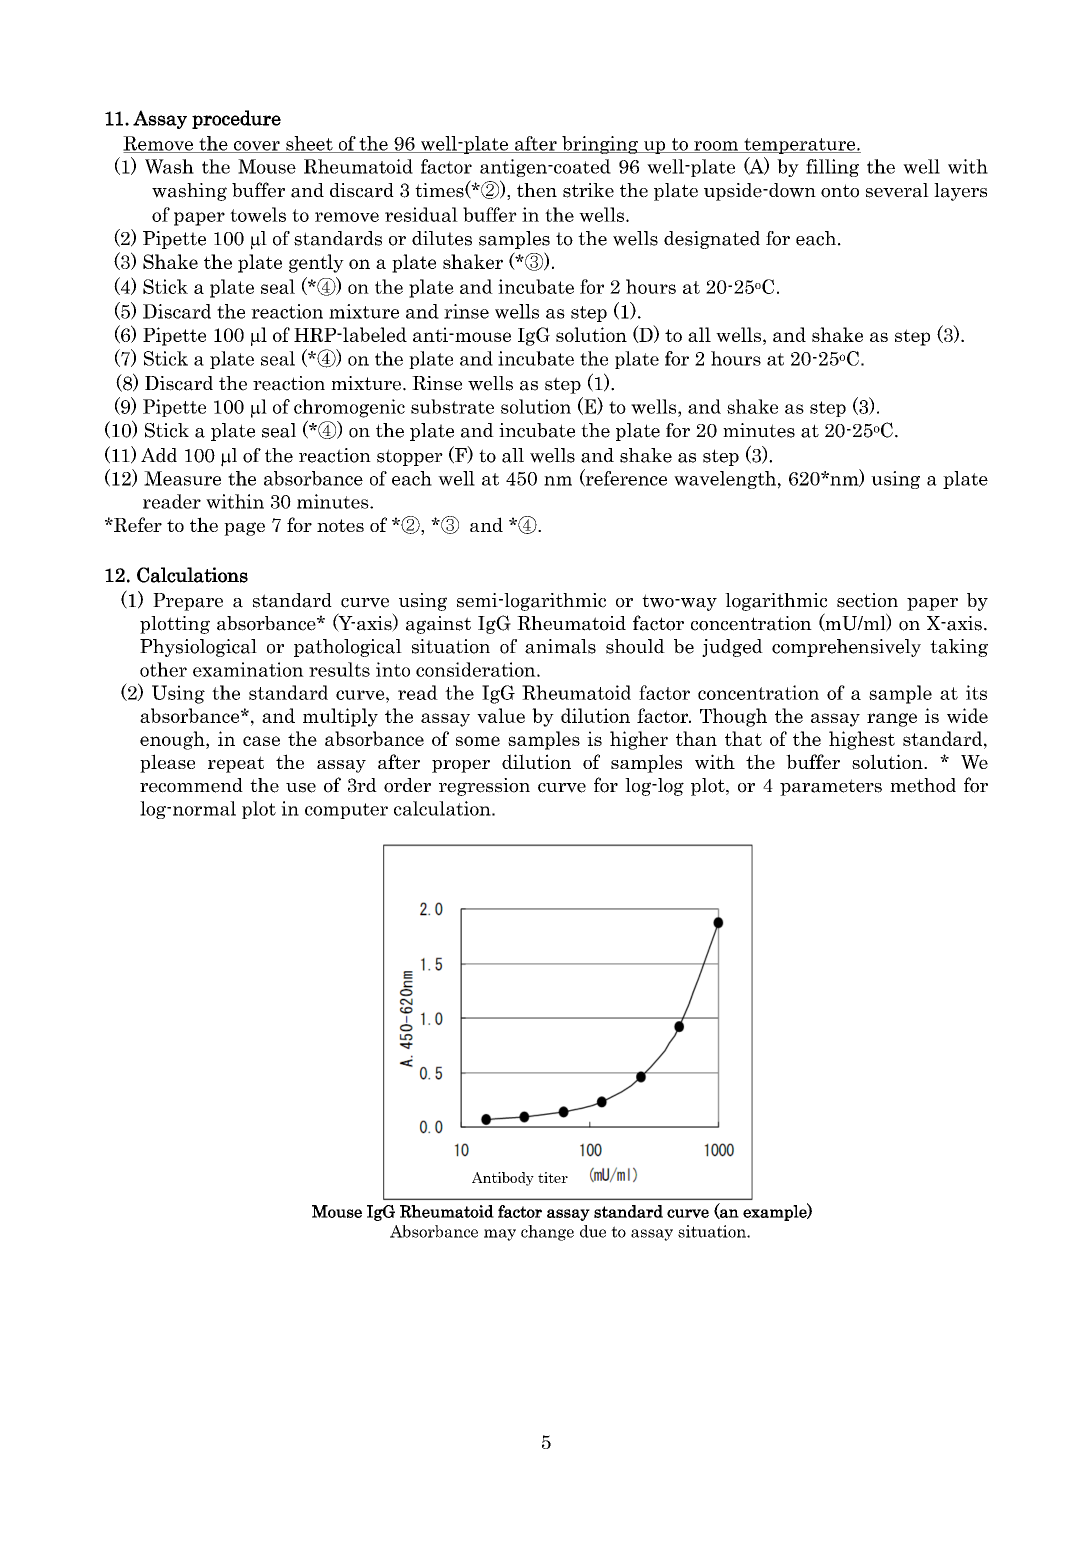 The width and height of the page is (1092, 1544). I want to click on computer, so click(346, 811).
